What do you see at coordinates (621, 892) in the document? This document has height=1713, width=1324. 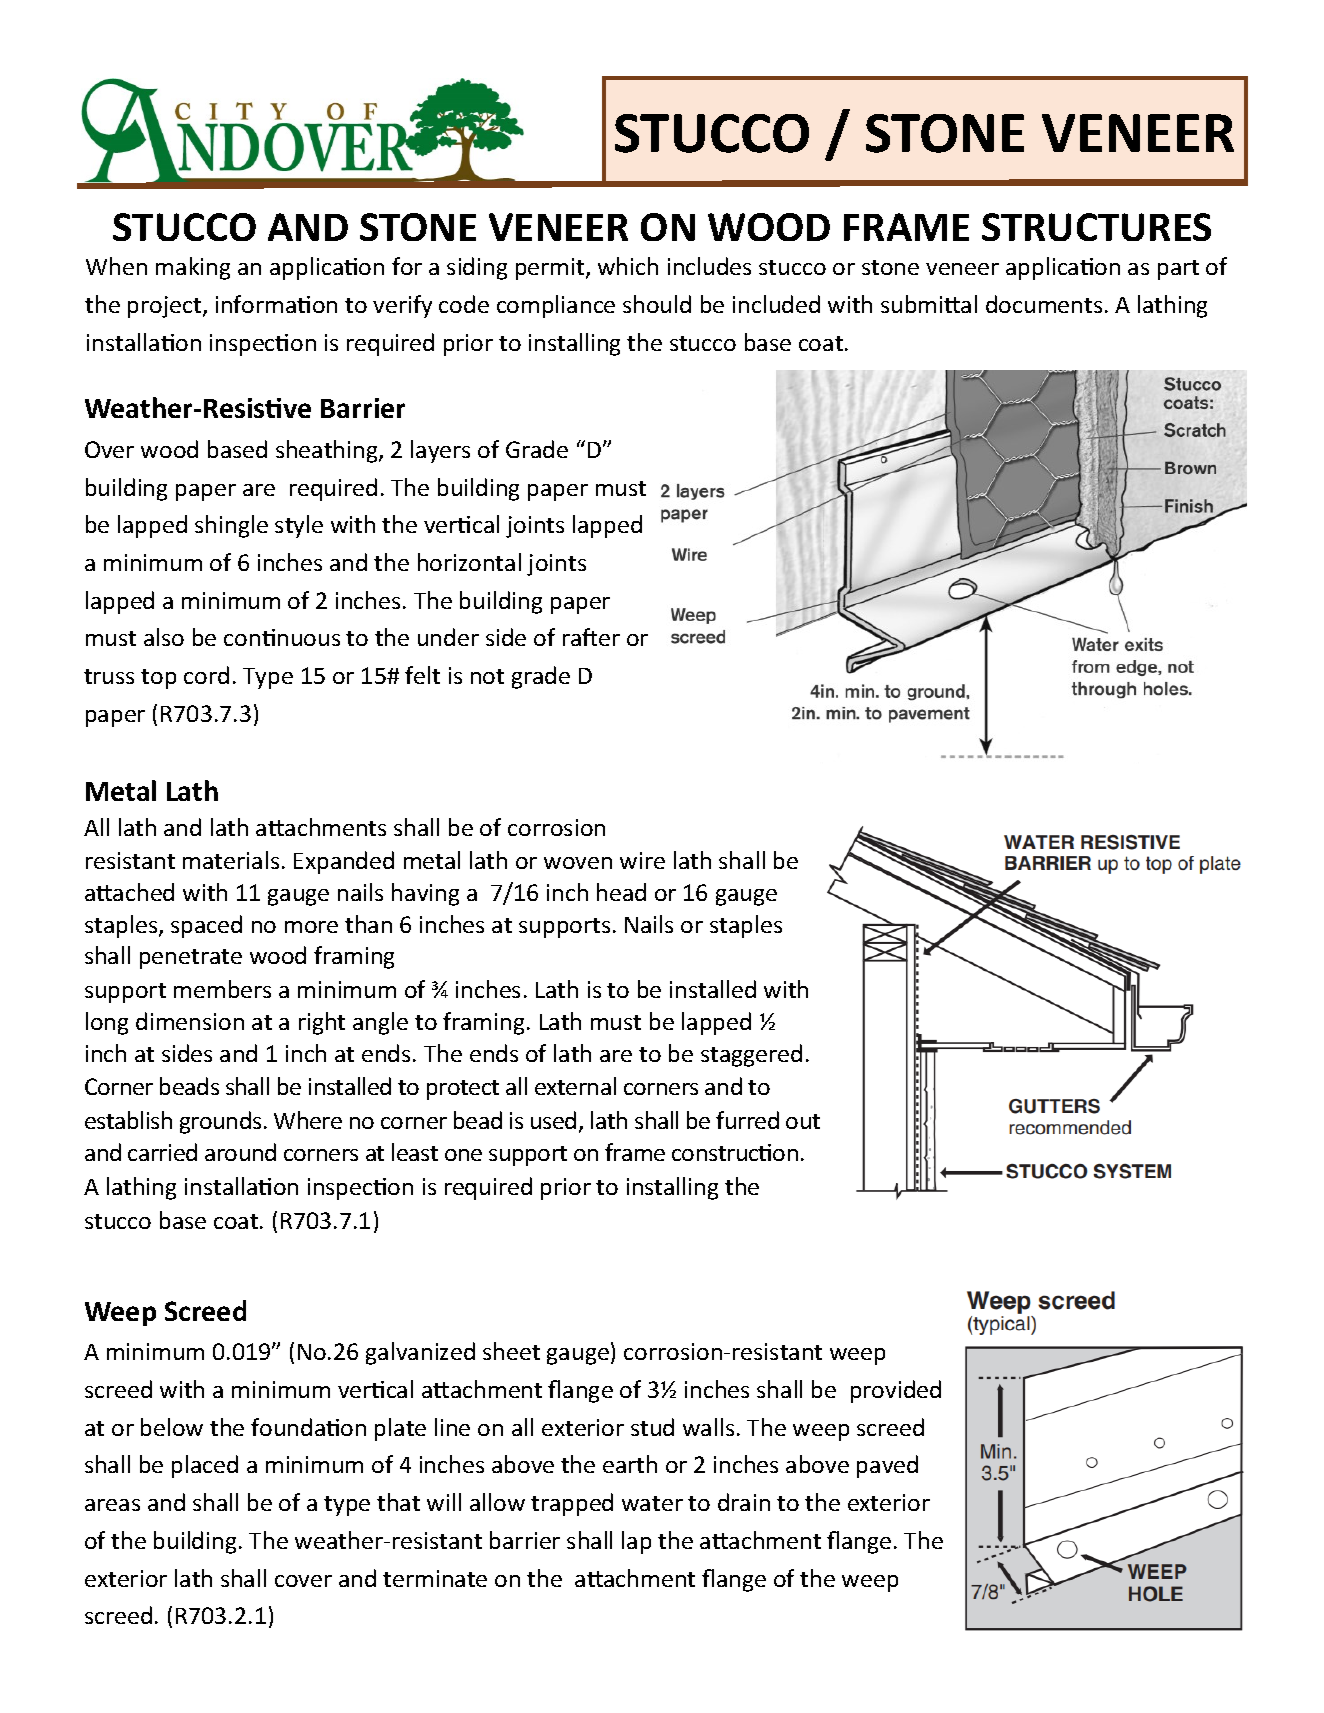 I see `head` at bounding box center [621, 892].
